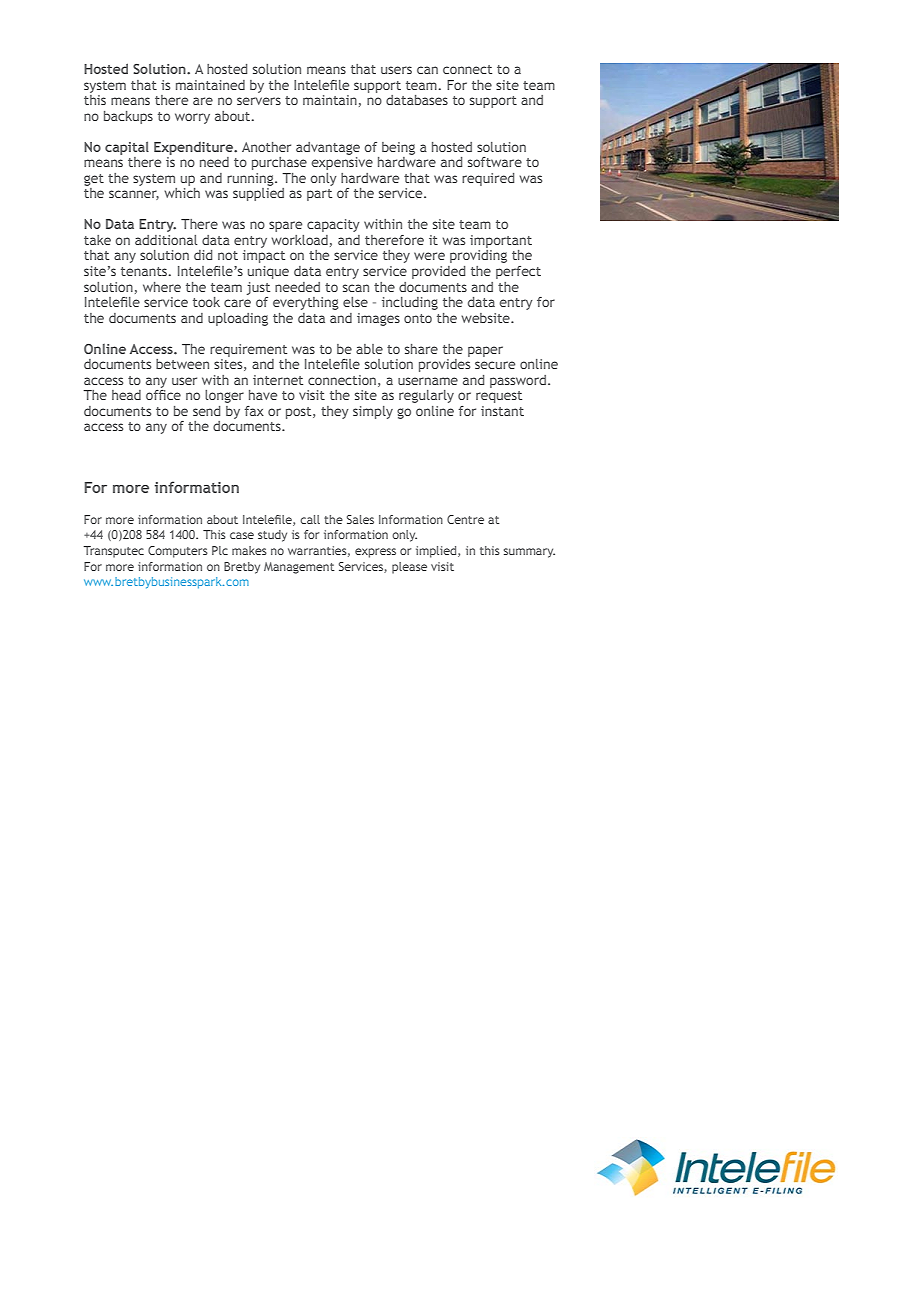 Image resolution: width=924 pixels, height=1308 pixels. Describe the element at coordinates (128, 117) in the image. I see `backups` at that location.
